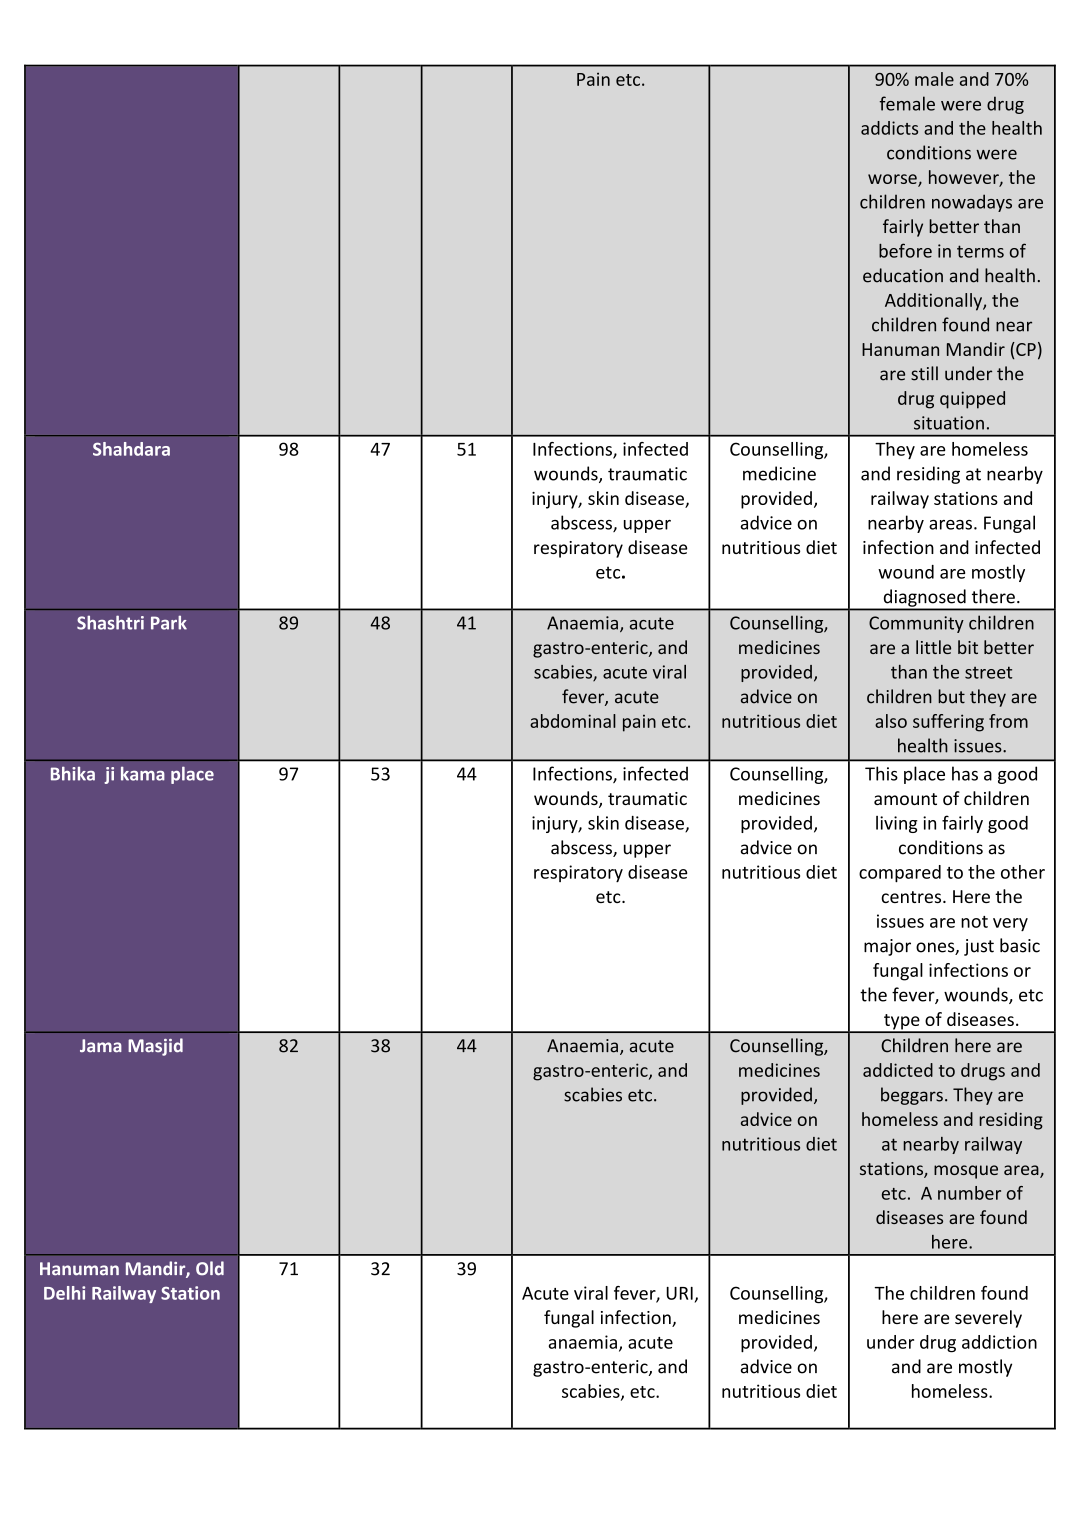 Image resolution: width=1088 pixels, height=1539 pixels. What do you see at coordinates (155, 1047) in the page?
I see `Masjid` at bounding box center [155, 1047].
